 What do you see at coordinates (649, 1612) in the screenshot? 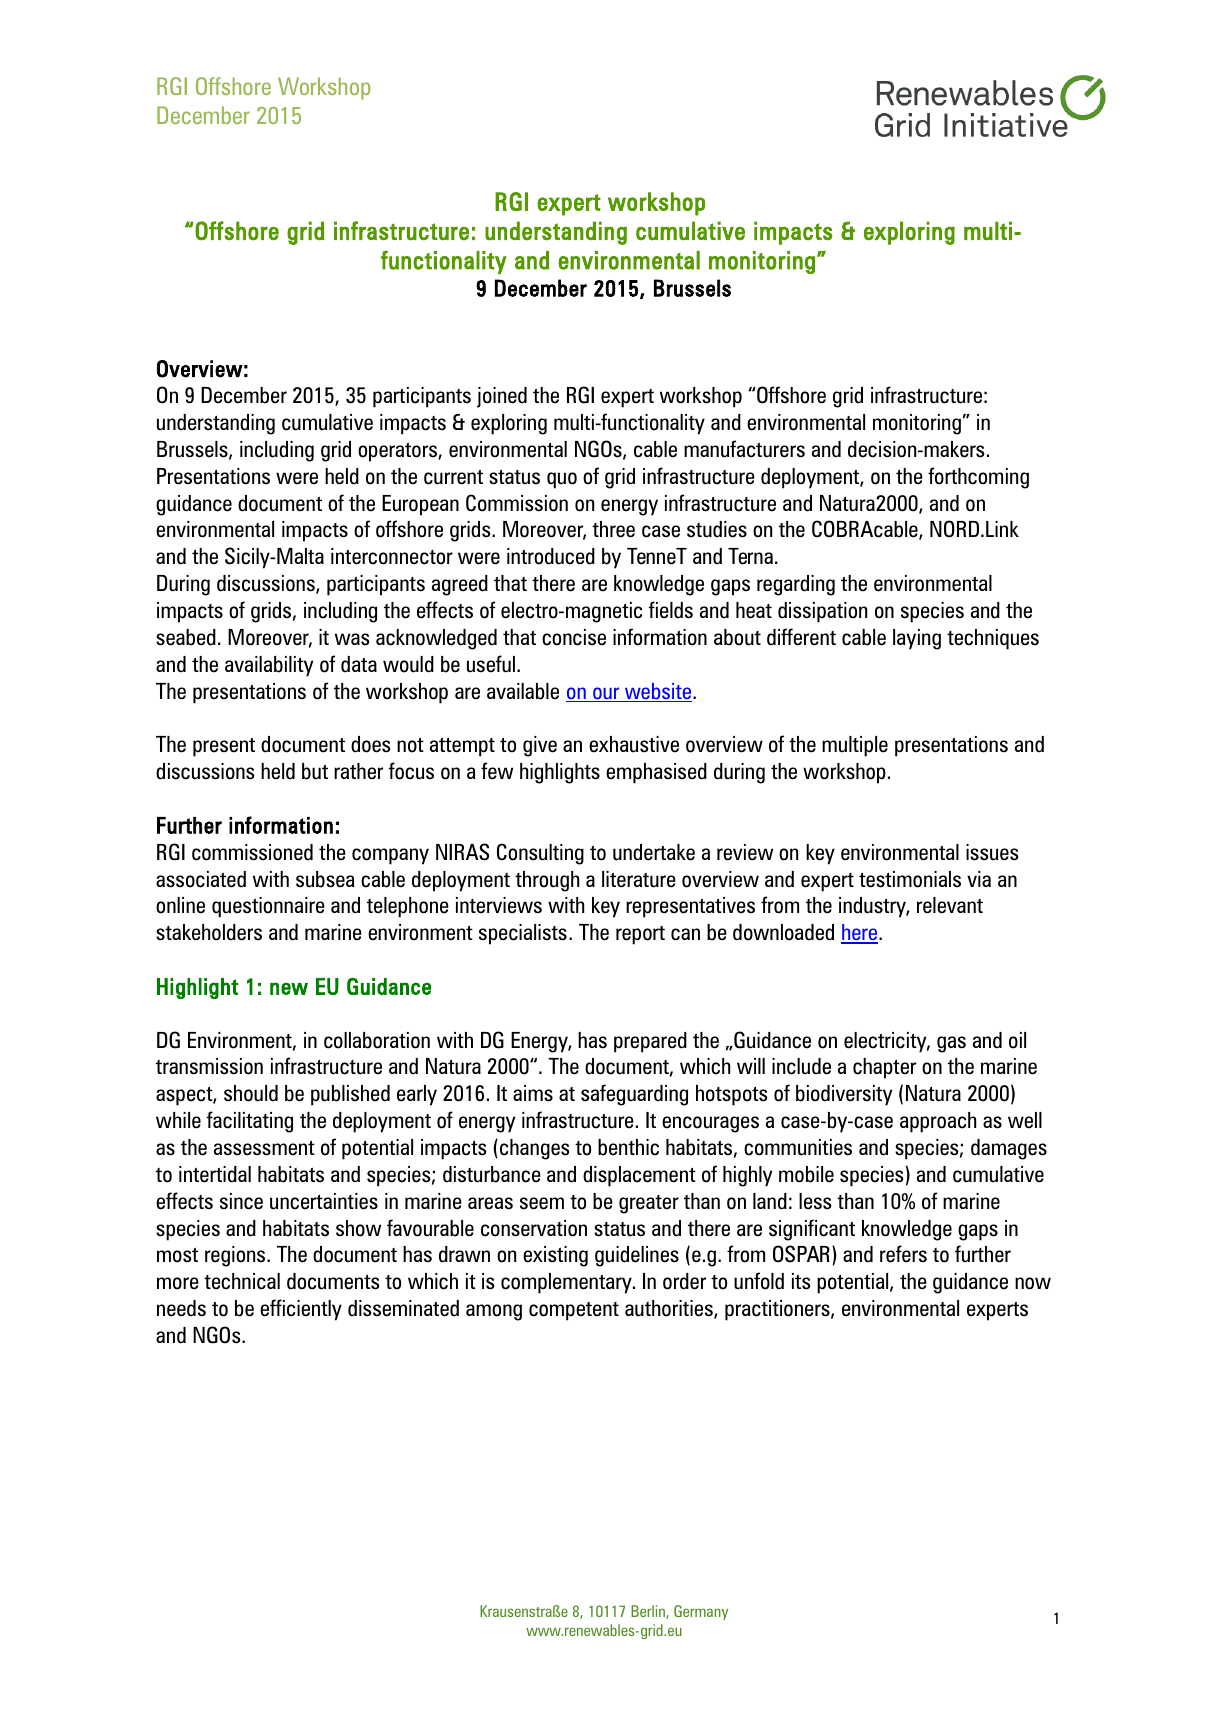
I see `Berlin` at bounding box center [649, 1612].
